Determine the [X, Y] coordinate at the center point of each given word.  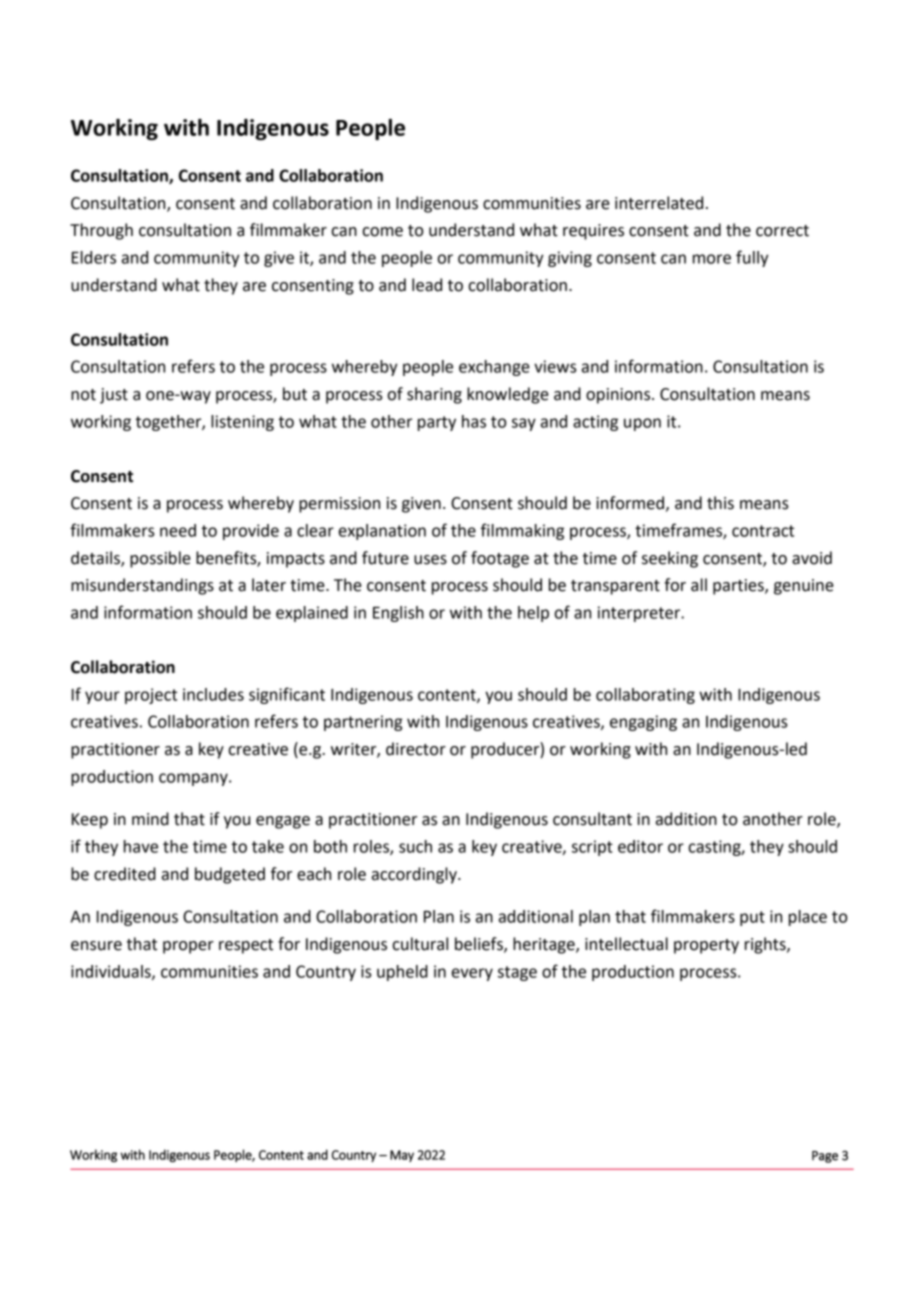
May [402, 1156]
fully [752, 258]
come [382, 232]
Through [101, 231]
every [472, 974]
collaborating [645, 696]
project [151, 696]
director [416, 749]
